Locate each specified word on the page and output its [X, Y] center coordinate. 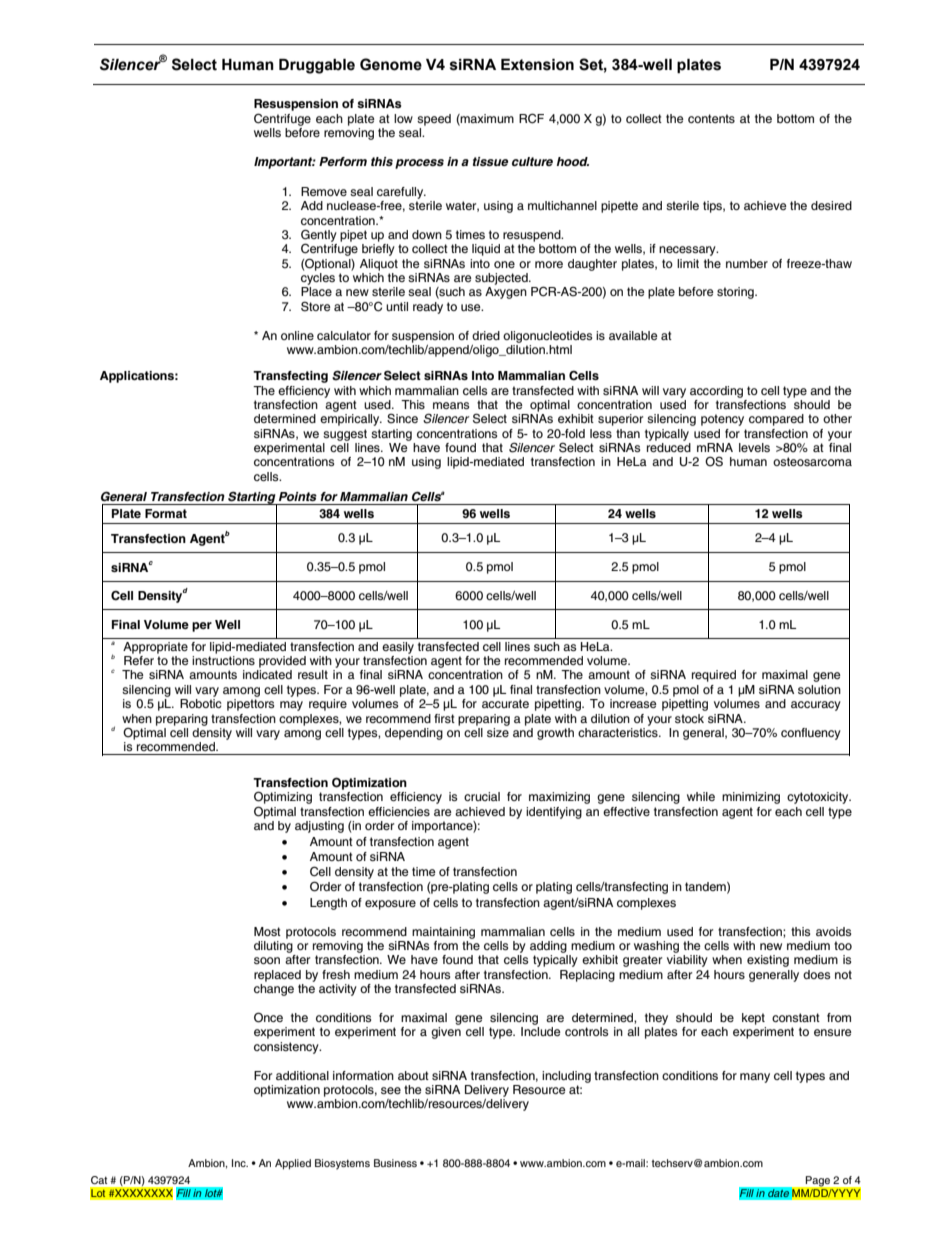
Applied [293, 1164]
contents [711, 118]
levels [754, 447]
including [566, 1077]
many [755, 1078]
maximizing [559, 798]
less [601, 433]
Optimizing [283, 799]
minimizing [751, 798]
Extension [537, 65]
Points [298, 496]
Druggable [317, 66]
